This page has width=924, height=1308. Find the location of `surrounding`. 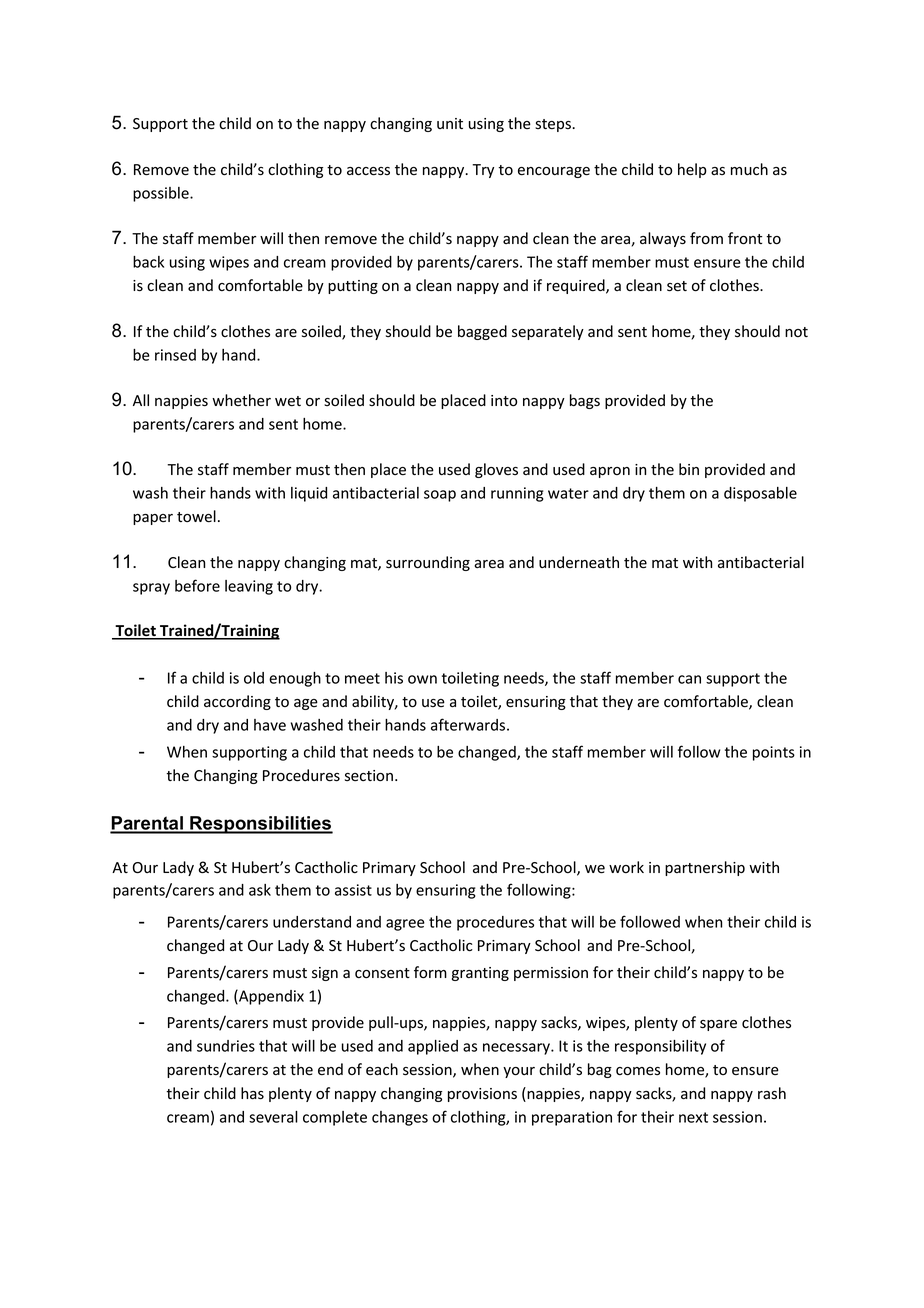

surrounding is located at coordinates (428, 563).
